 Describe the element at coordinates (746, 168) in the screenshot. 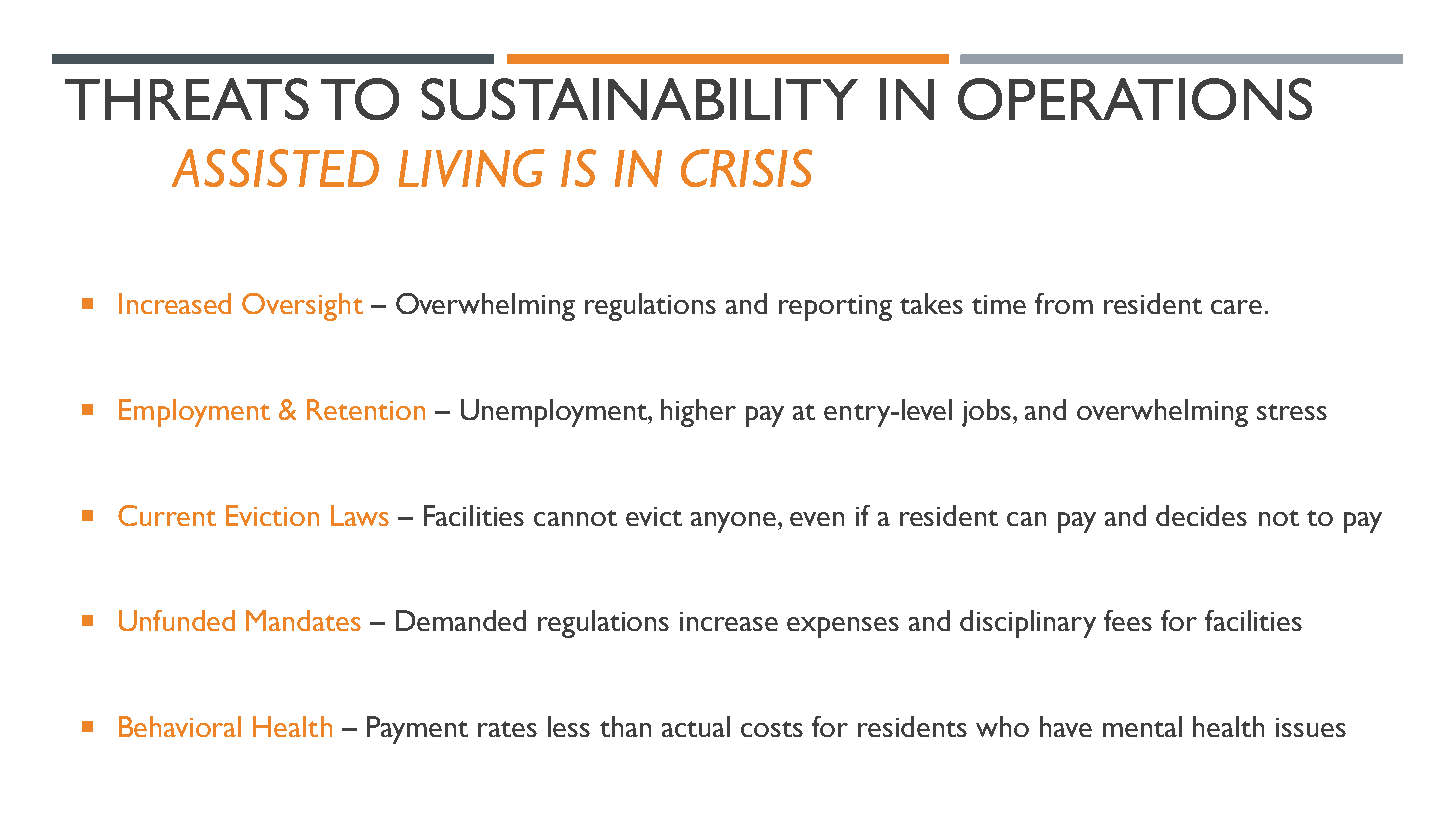

I see `CRISIS` at that location.
